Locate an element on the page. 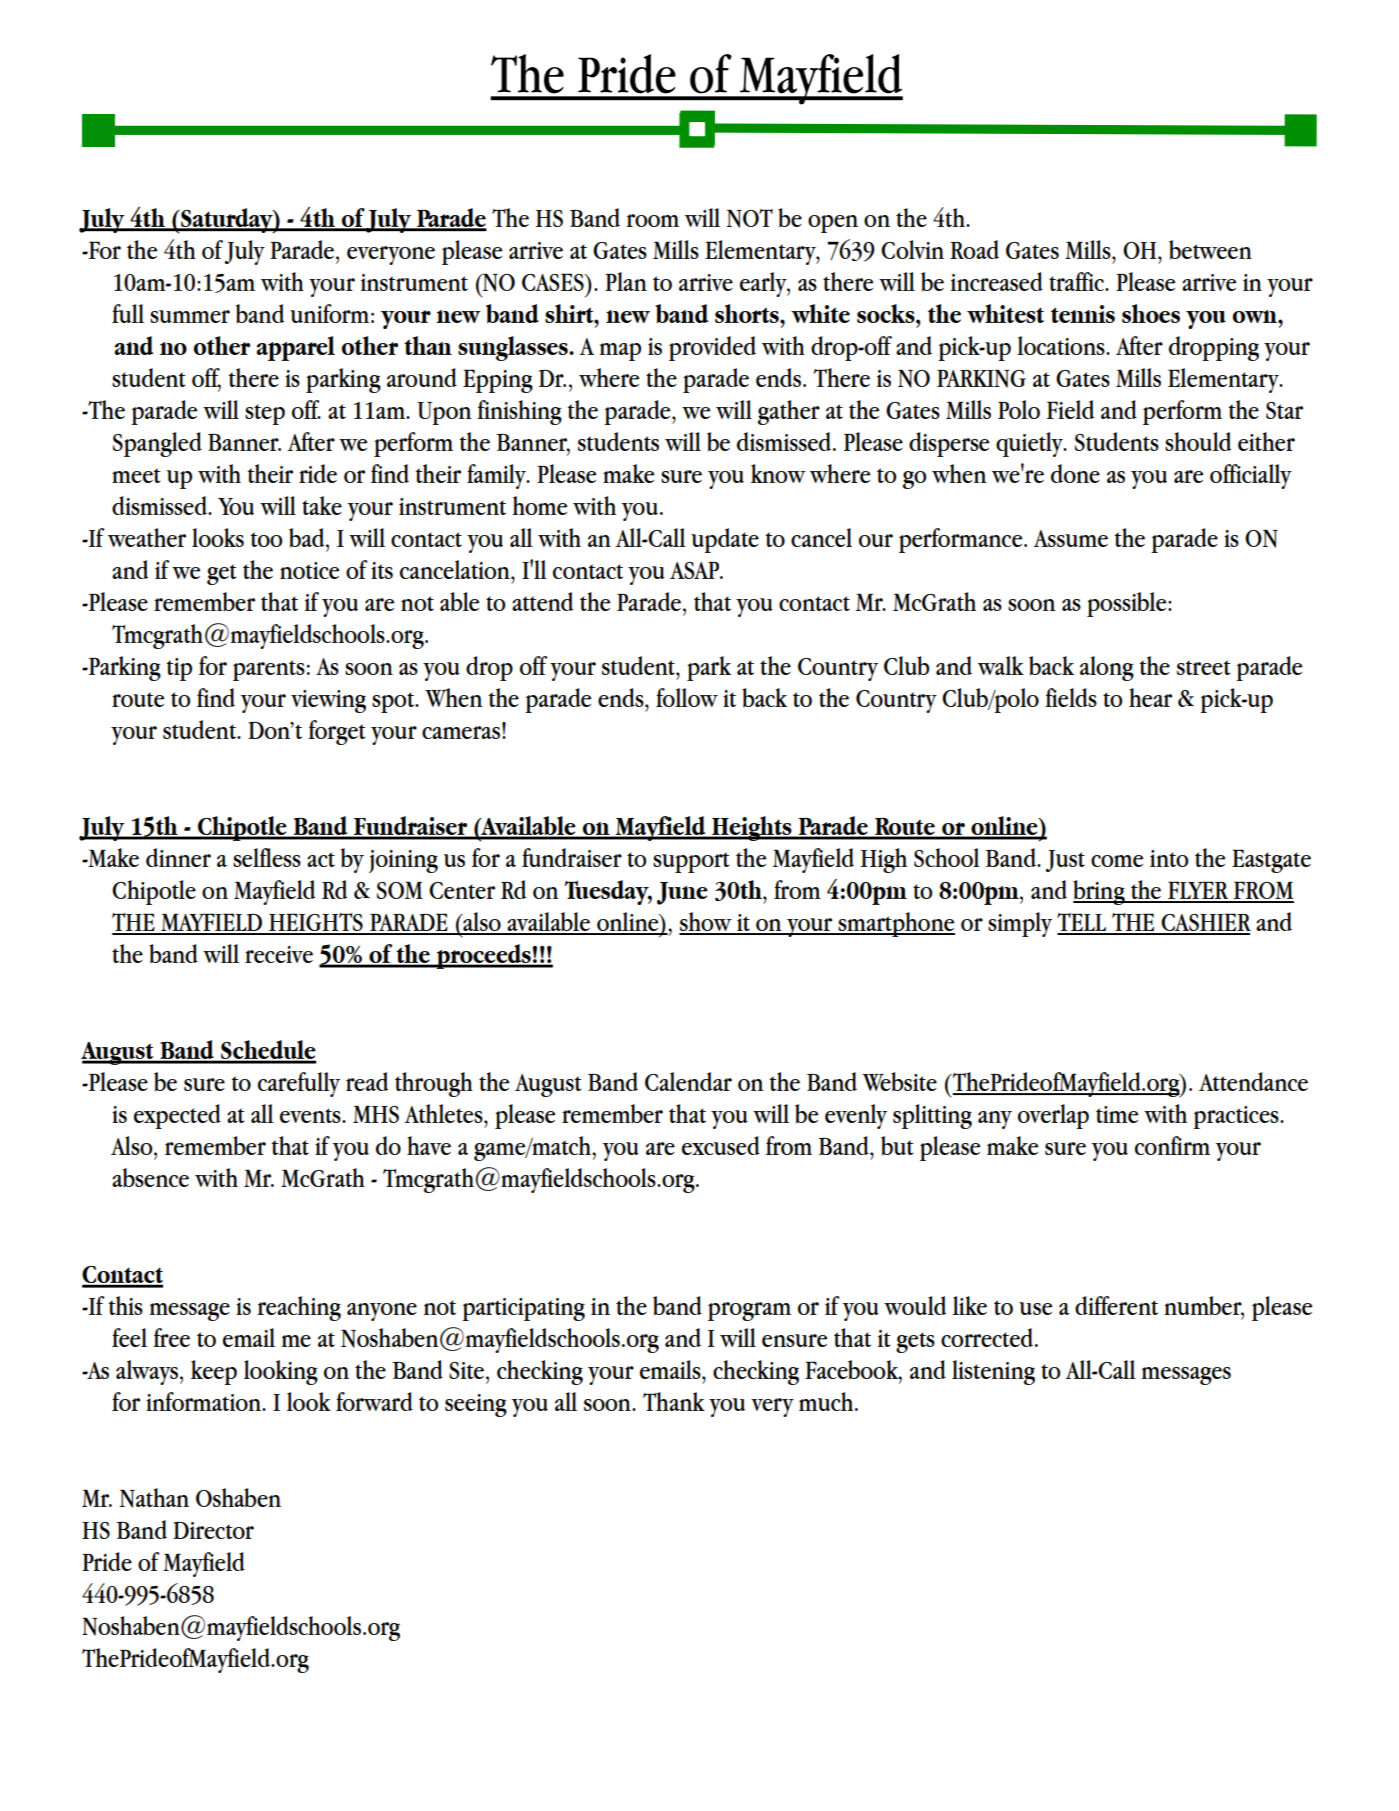  summer is located at coordinates (190, 316).
